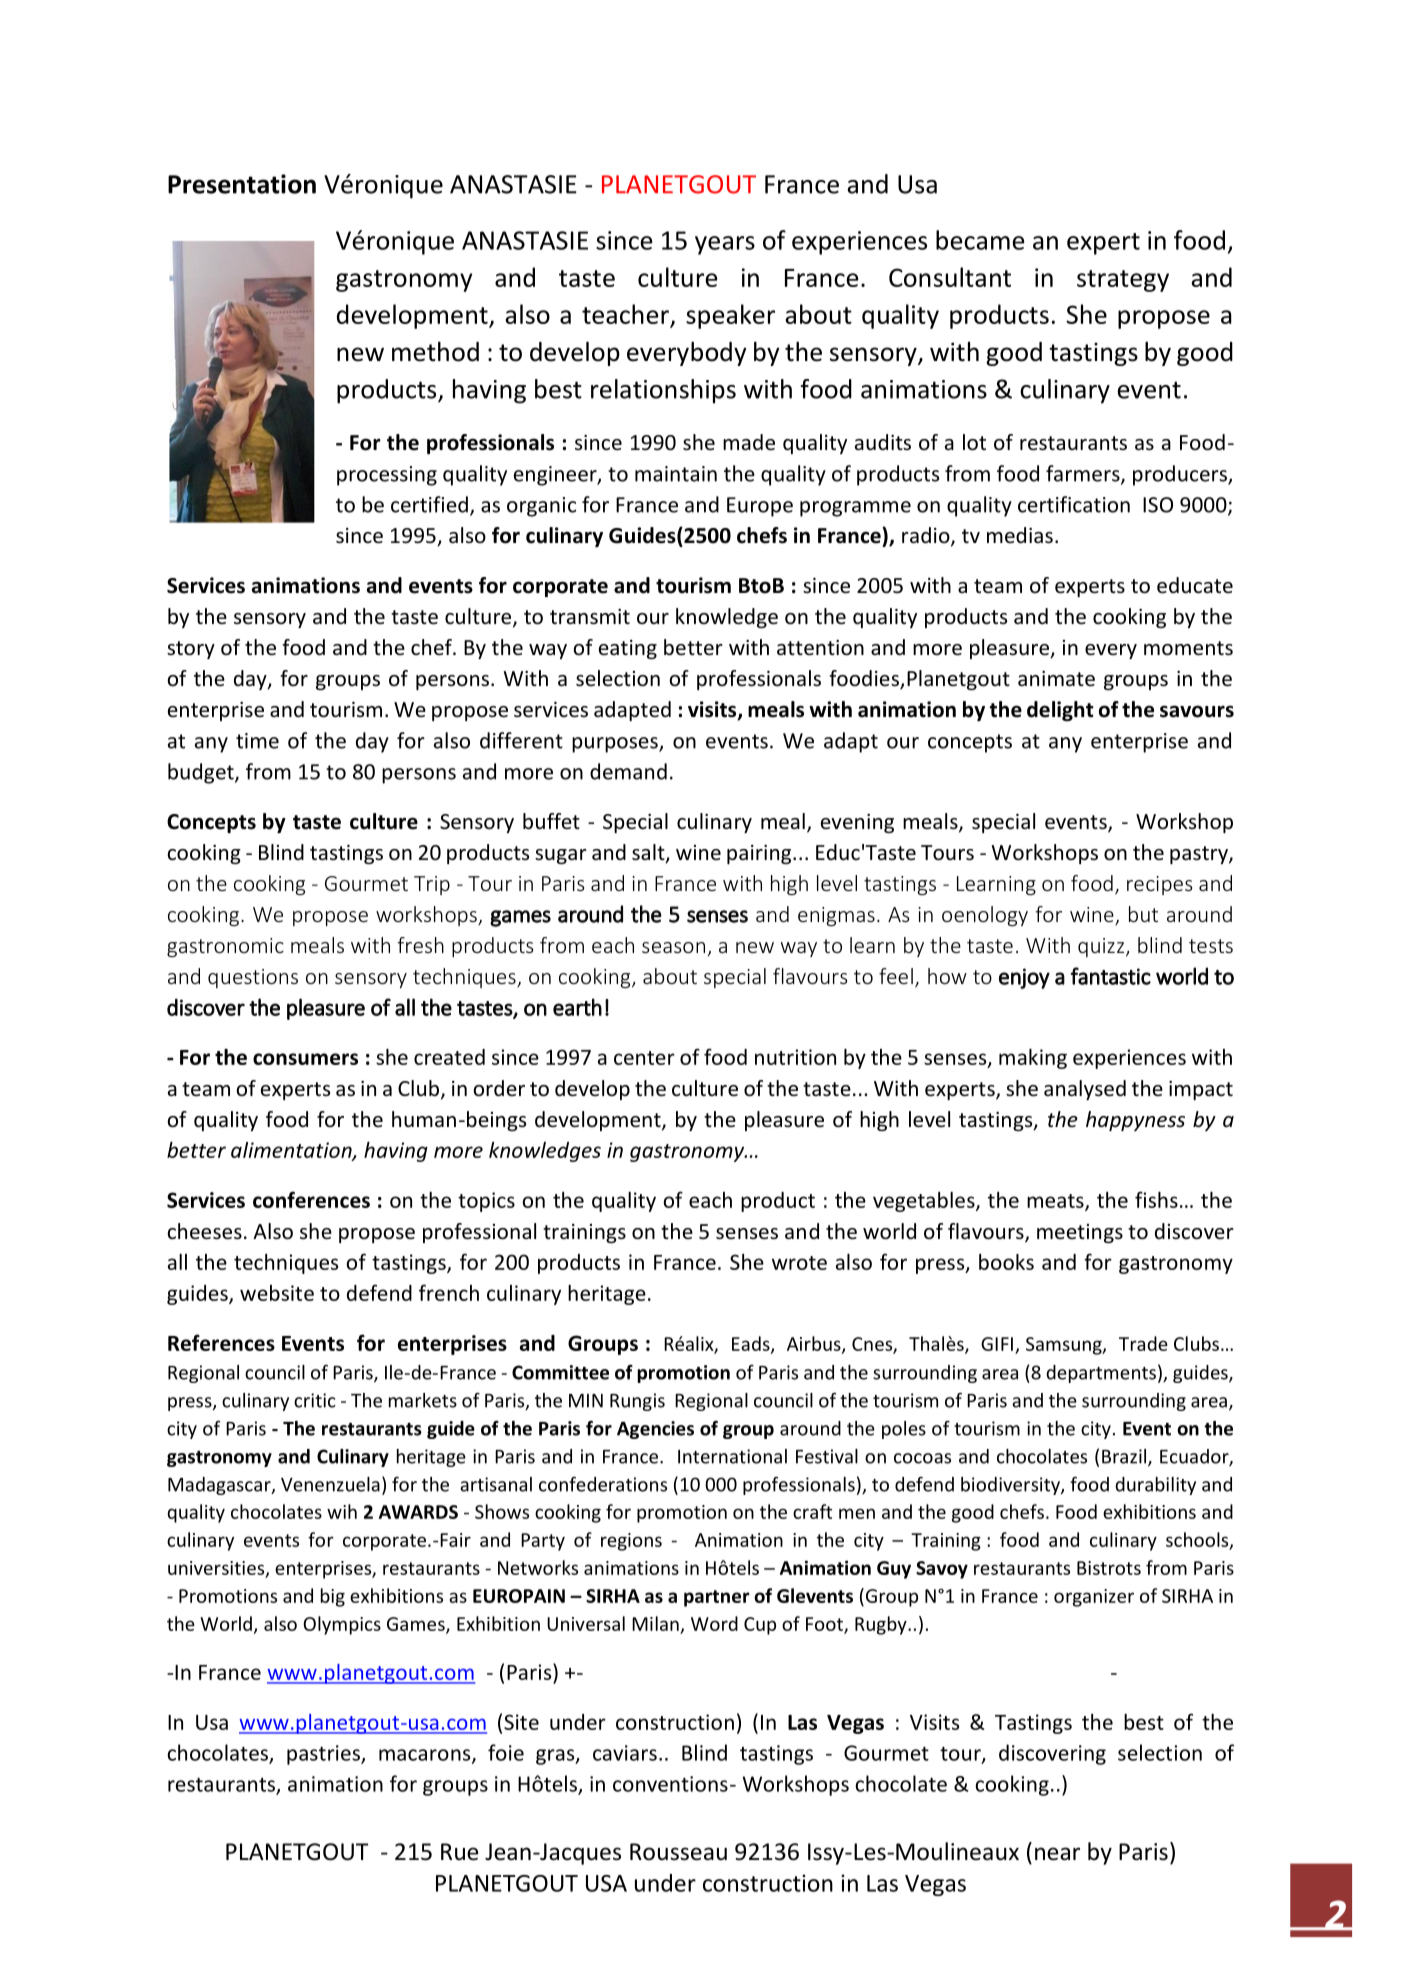 Image resolution: width=1401 pixels, height=1982 pixels. What do you see at coordinates (725, 245) in the document?
I see `years` at bounding box center [725, 245].
